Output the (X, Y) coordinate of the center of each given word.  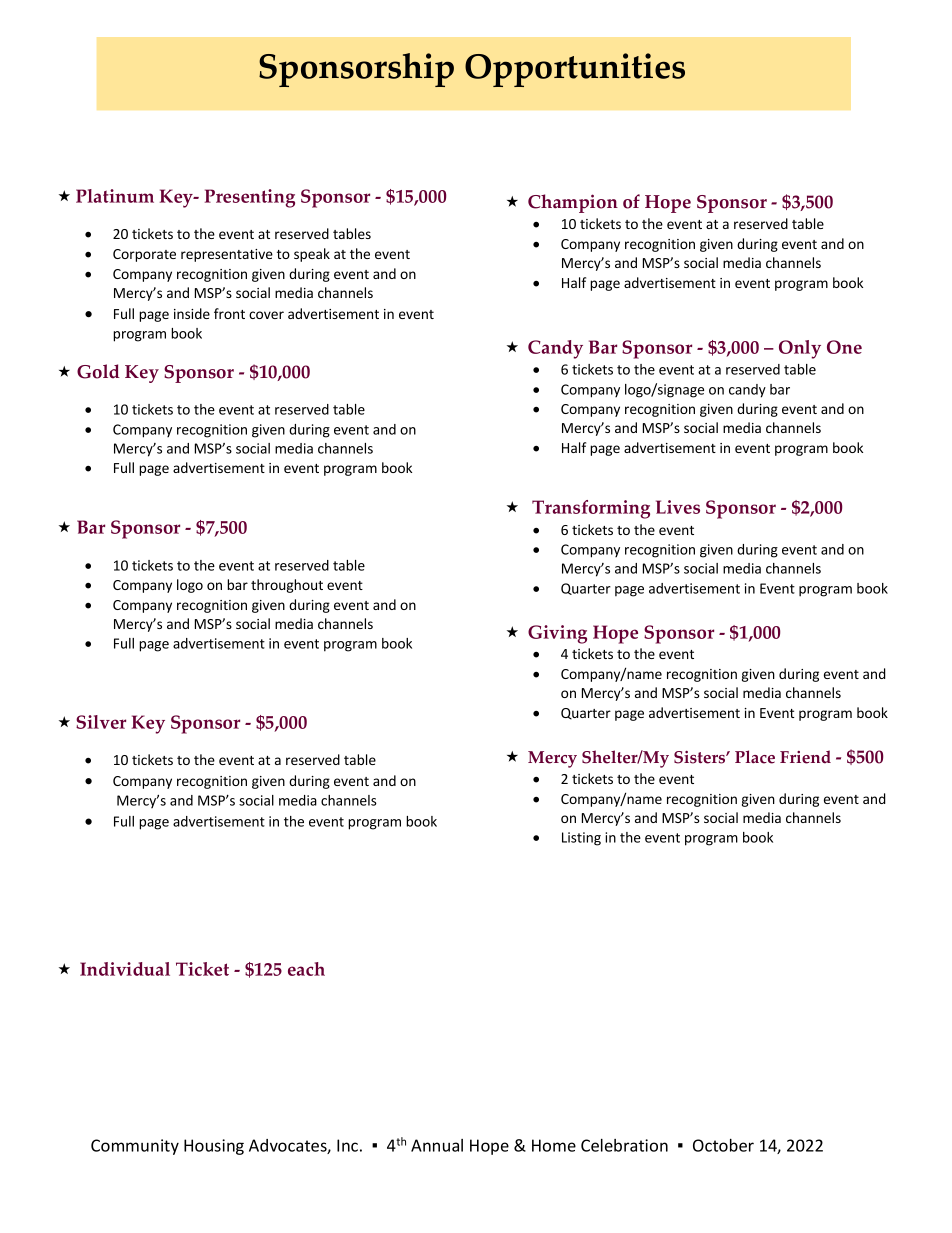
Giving (557, 634)
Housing (214, 1147)
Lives (678, 507)
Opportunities (575, 70)
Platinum (115, 196)
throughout (287, 586)
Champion (573, 203)
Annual (437, 1145)
